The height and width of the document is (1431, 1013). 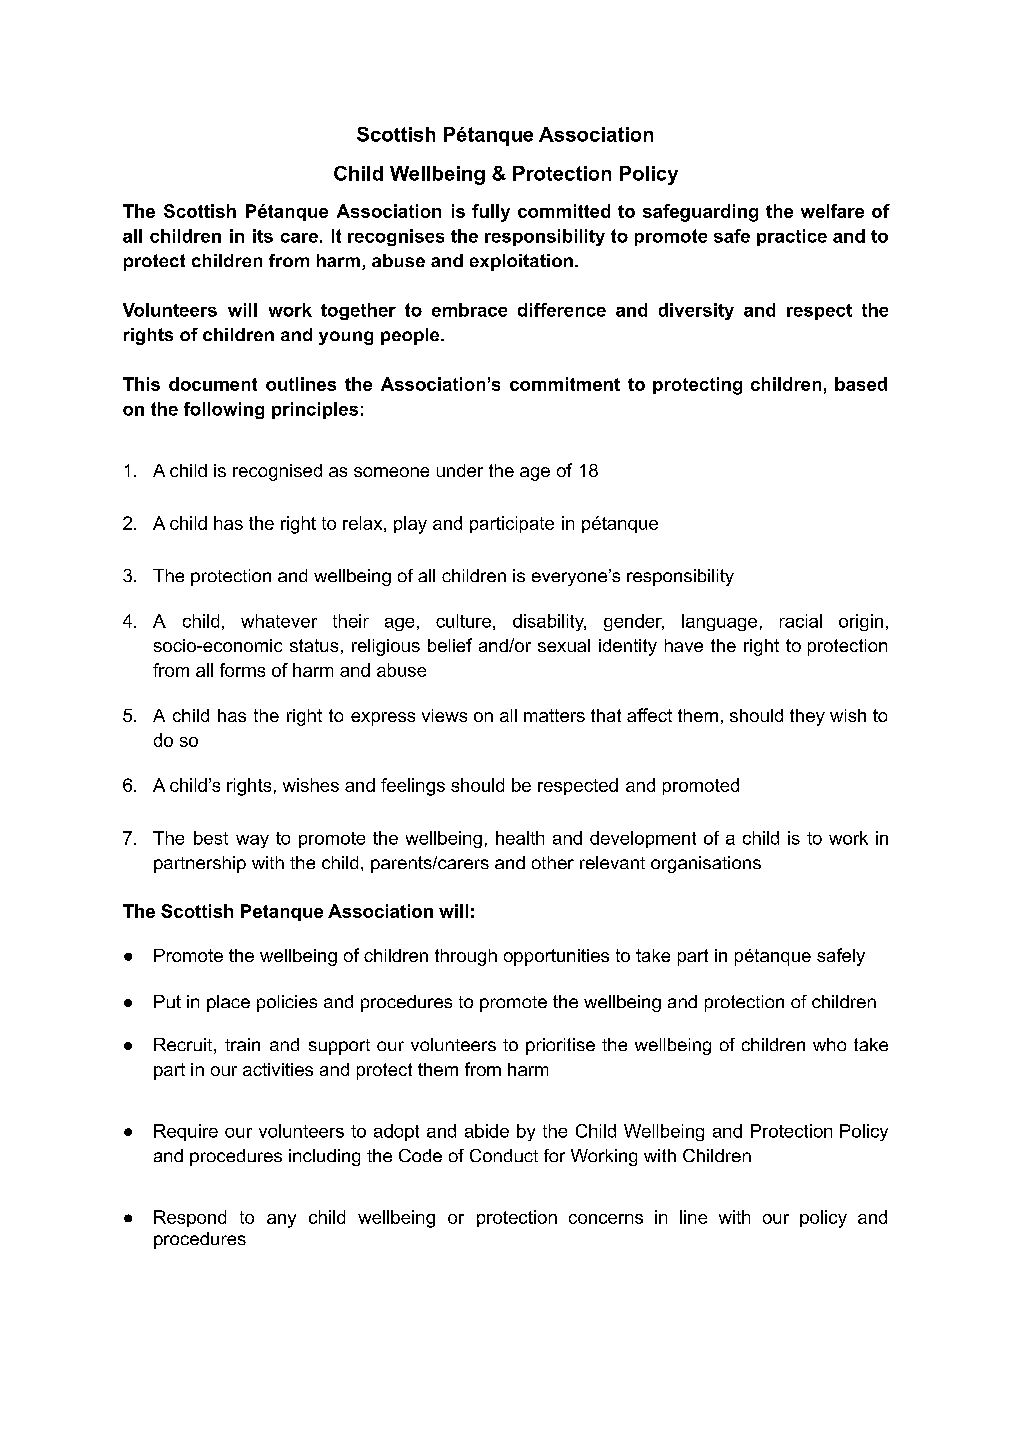 I want to click on based, so click(x=861, y=384).
